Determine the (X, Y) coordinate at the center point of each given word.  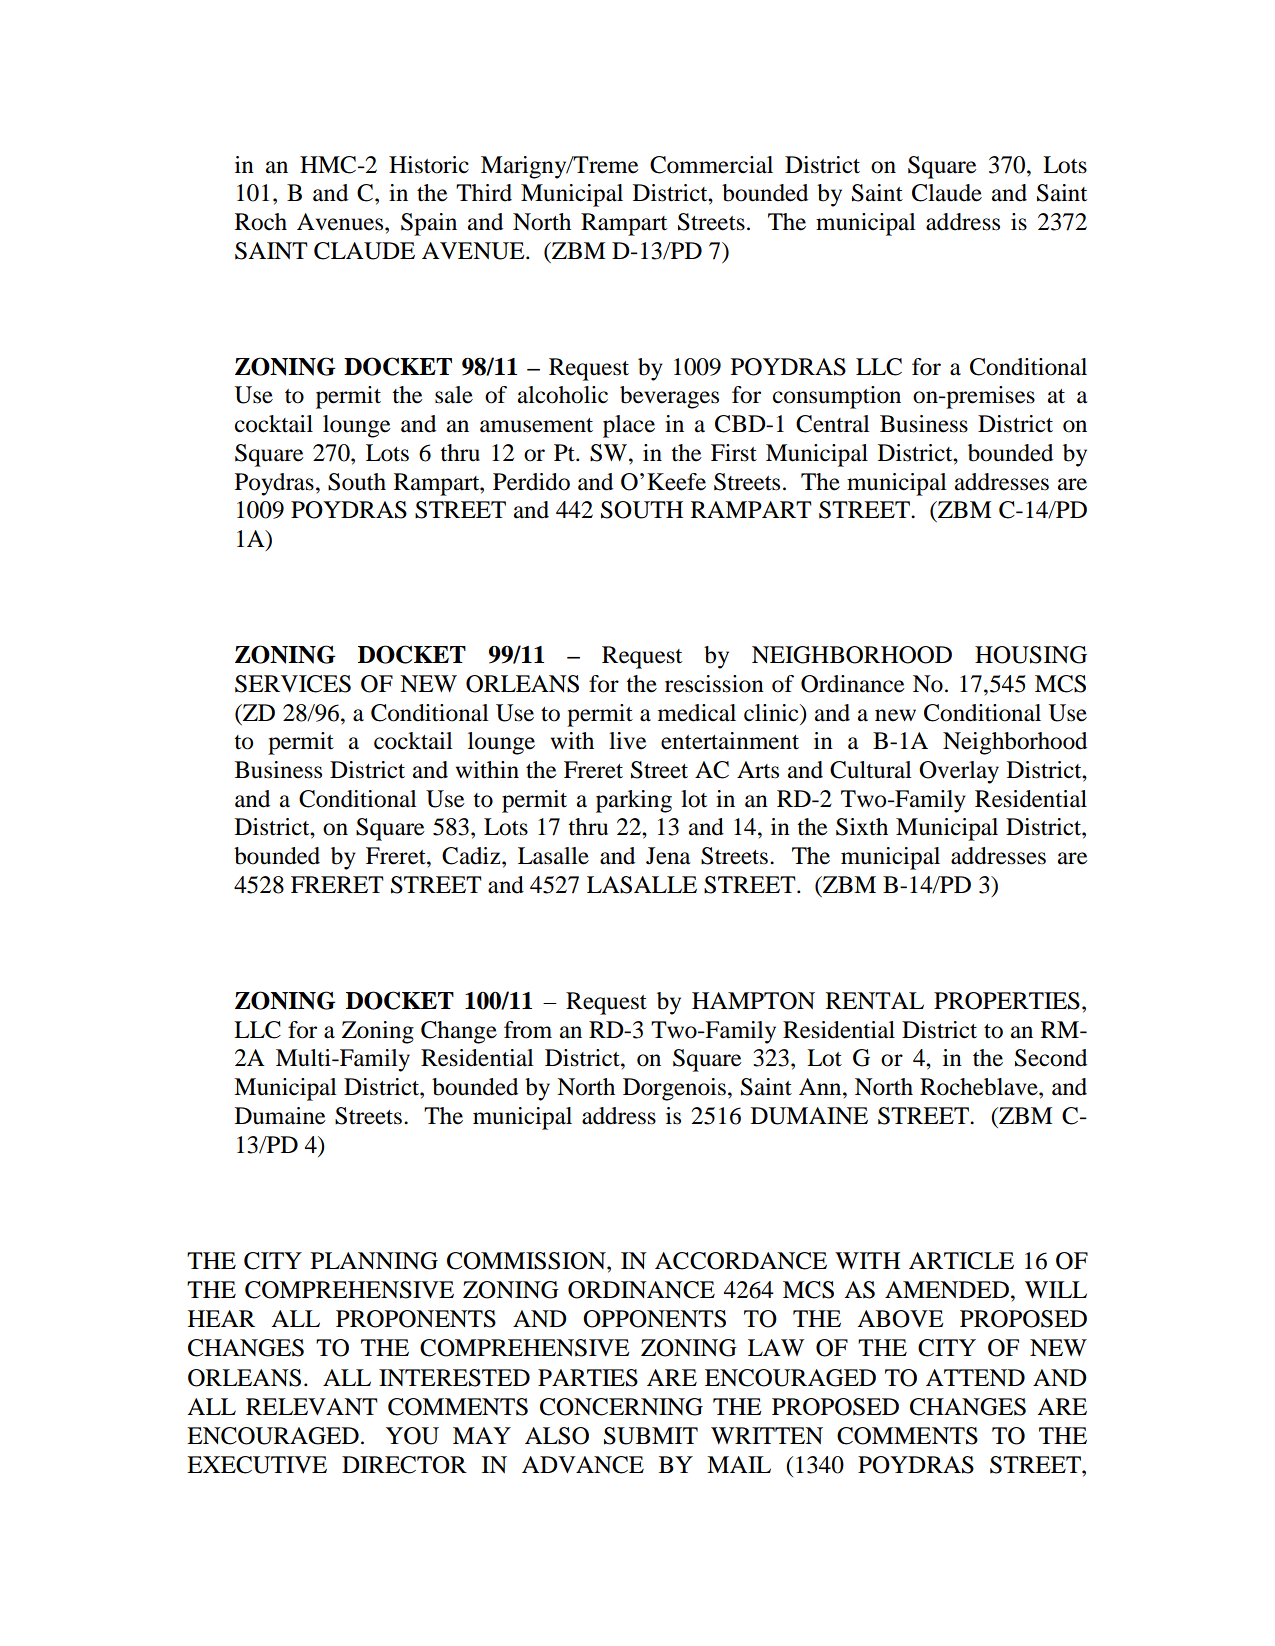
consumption (837, 397)
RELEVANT (312, 1406)
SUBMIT (651, 1436)
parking (634, 801)
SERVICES (293, 684)
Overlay (959, 772)
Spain (429, 224)
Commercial (711, 165)
